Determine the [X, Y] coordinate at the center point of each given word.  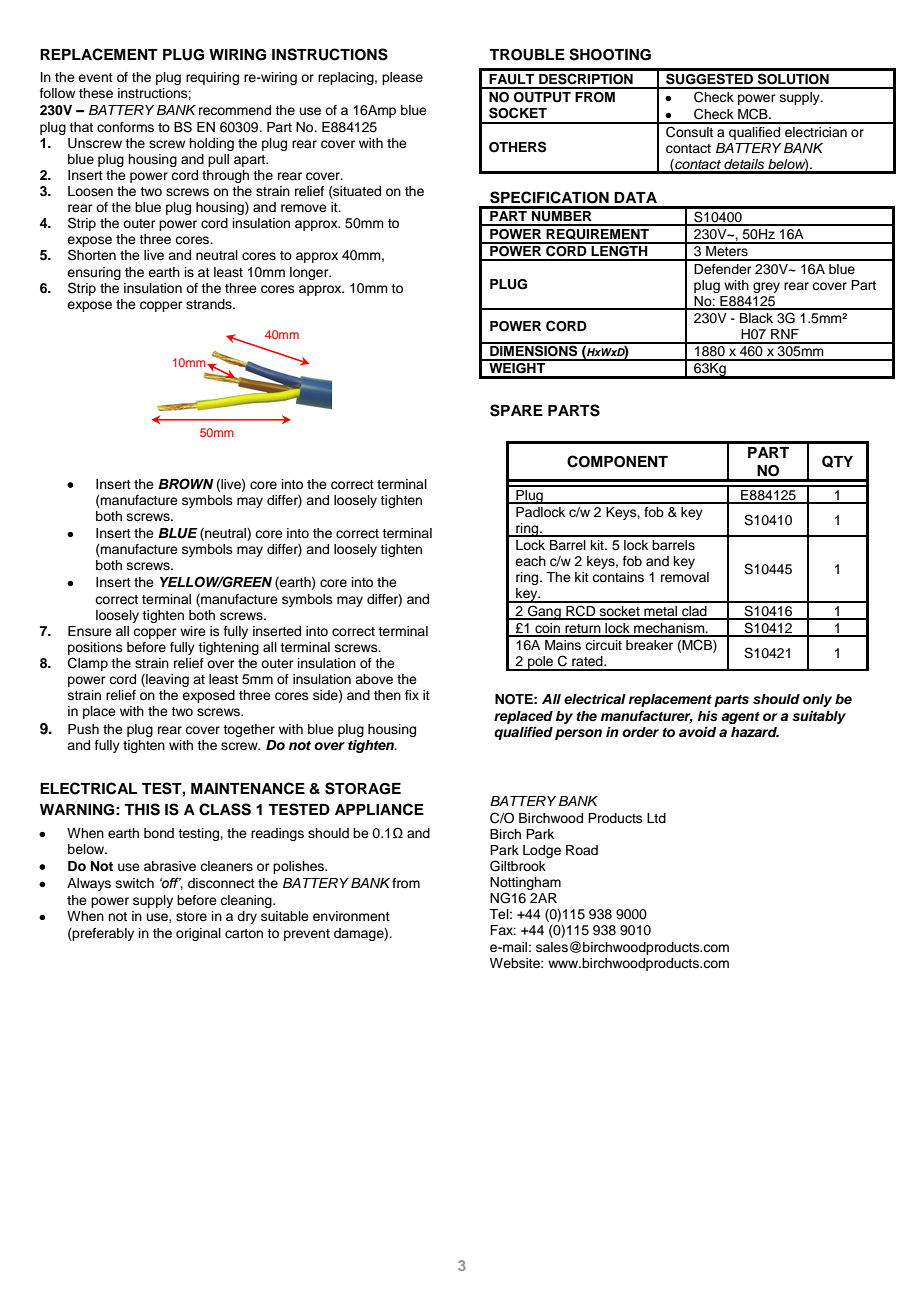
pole [541, 663]
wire [193, 631]
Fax [503, 930]
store [191, 916]
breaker [649, 645]
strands [210, 304]
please [402, 78]
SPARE [516, 410]
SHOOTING [610, 54]
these [96, 93]
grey [766, 287]
